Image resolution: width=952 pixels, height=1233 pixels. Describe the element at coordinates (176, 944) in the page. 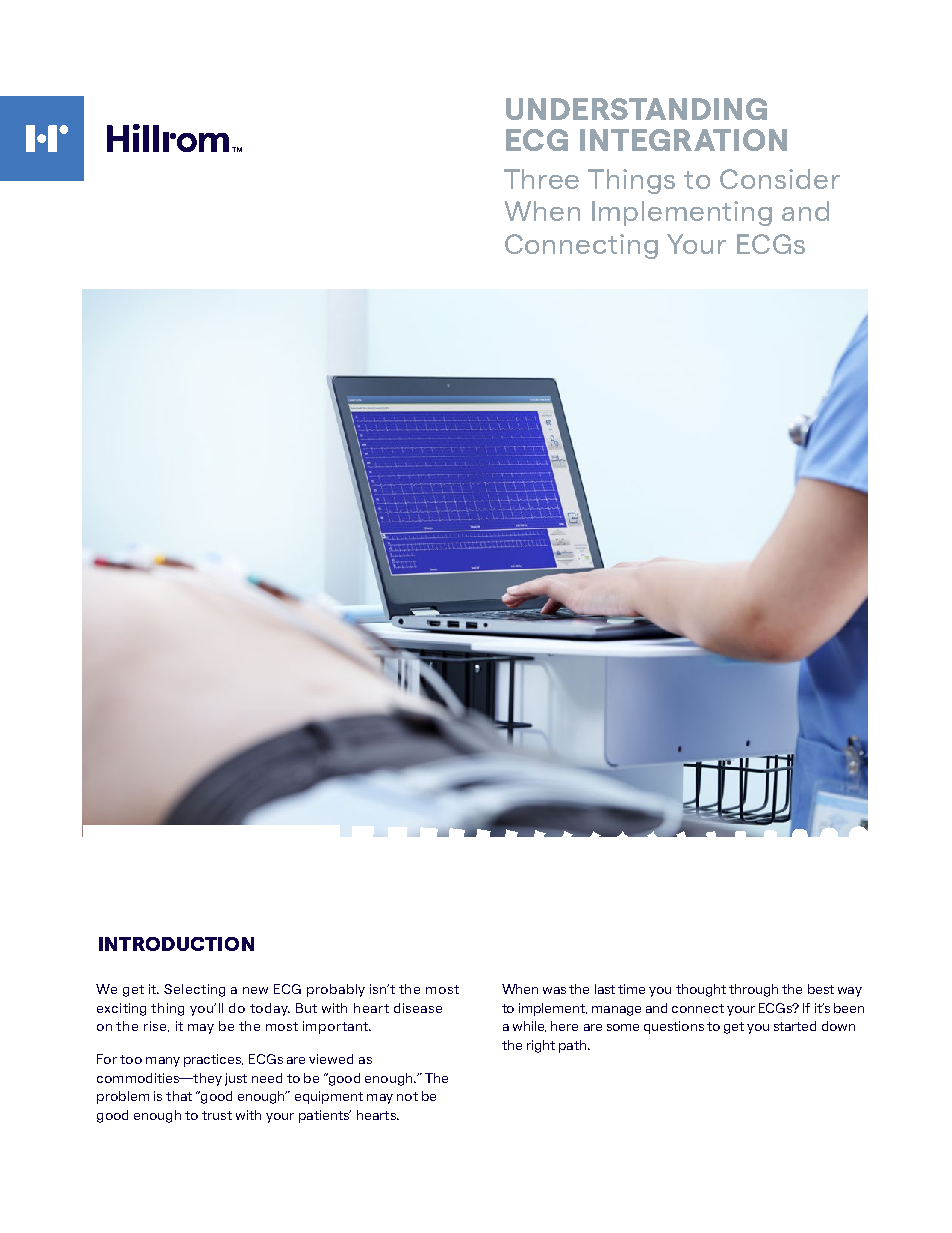

I see `INTRODUCTION` at that location.
